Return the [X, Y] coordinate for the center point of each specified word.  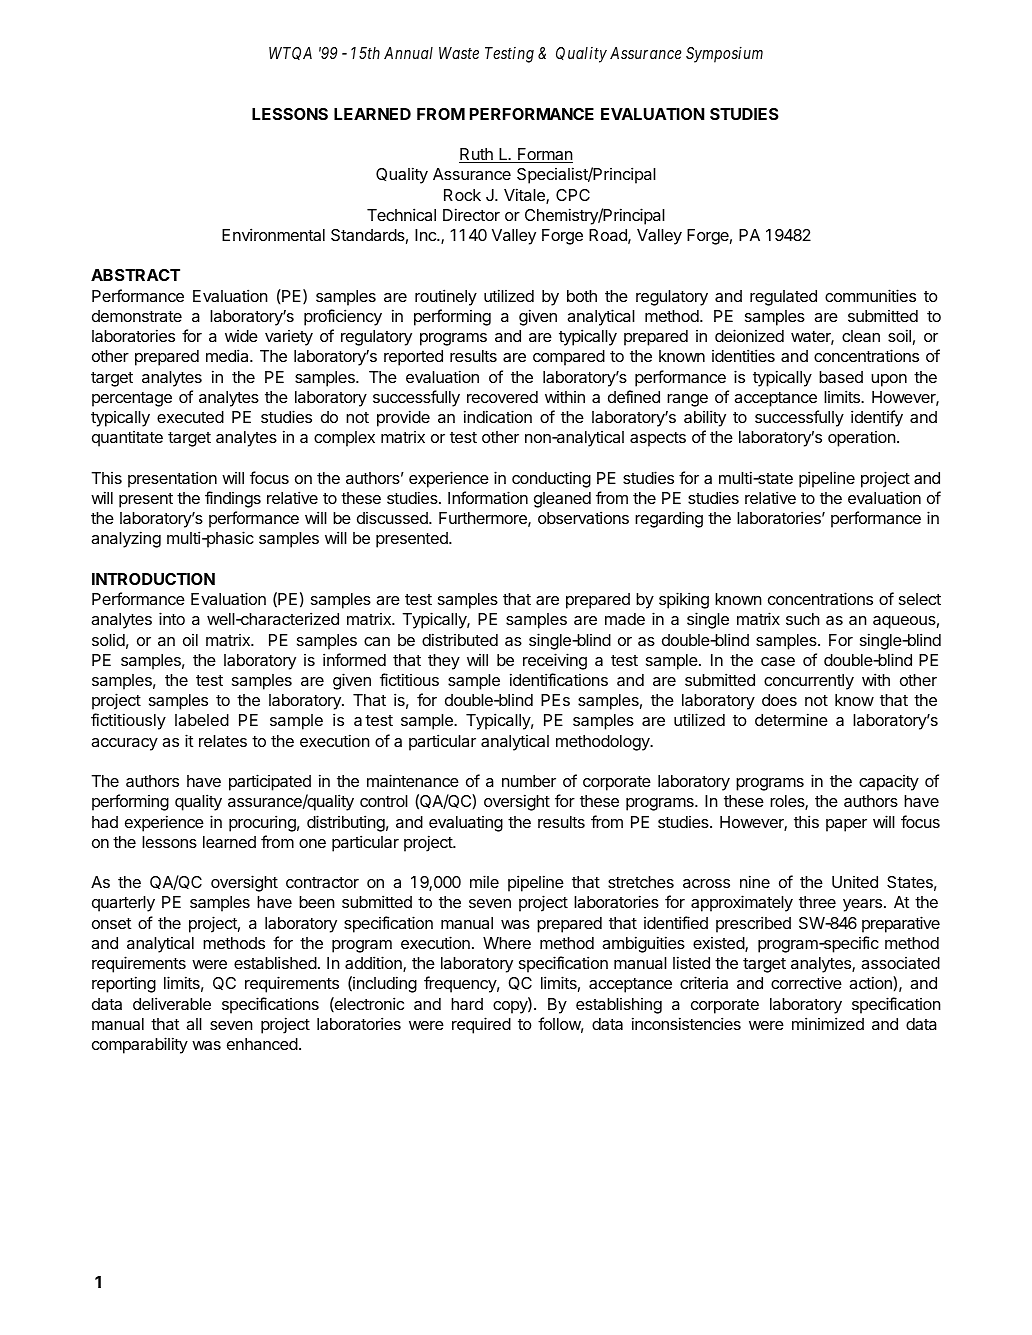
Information [488, 497]
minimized [828, 1023]
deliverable [172, 1003]
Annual [408, 53]
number [529, 781]
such [803, 619]
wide [241, 336]
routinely [446, 297]
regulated [783, 298]
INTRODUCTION [153, 579]
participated [270, 782]
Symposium [724, 54]
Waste [459, 53]
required [481, 1025]
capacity [889, 783]
